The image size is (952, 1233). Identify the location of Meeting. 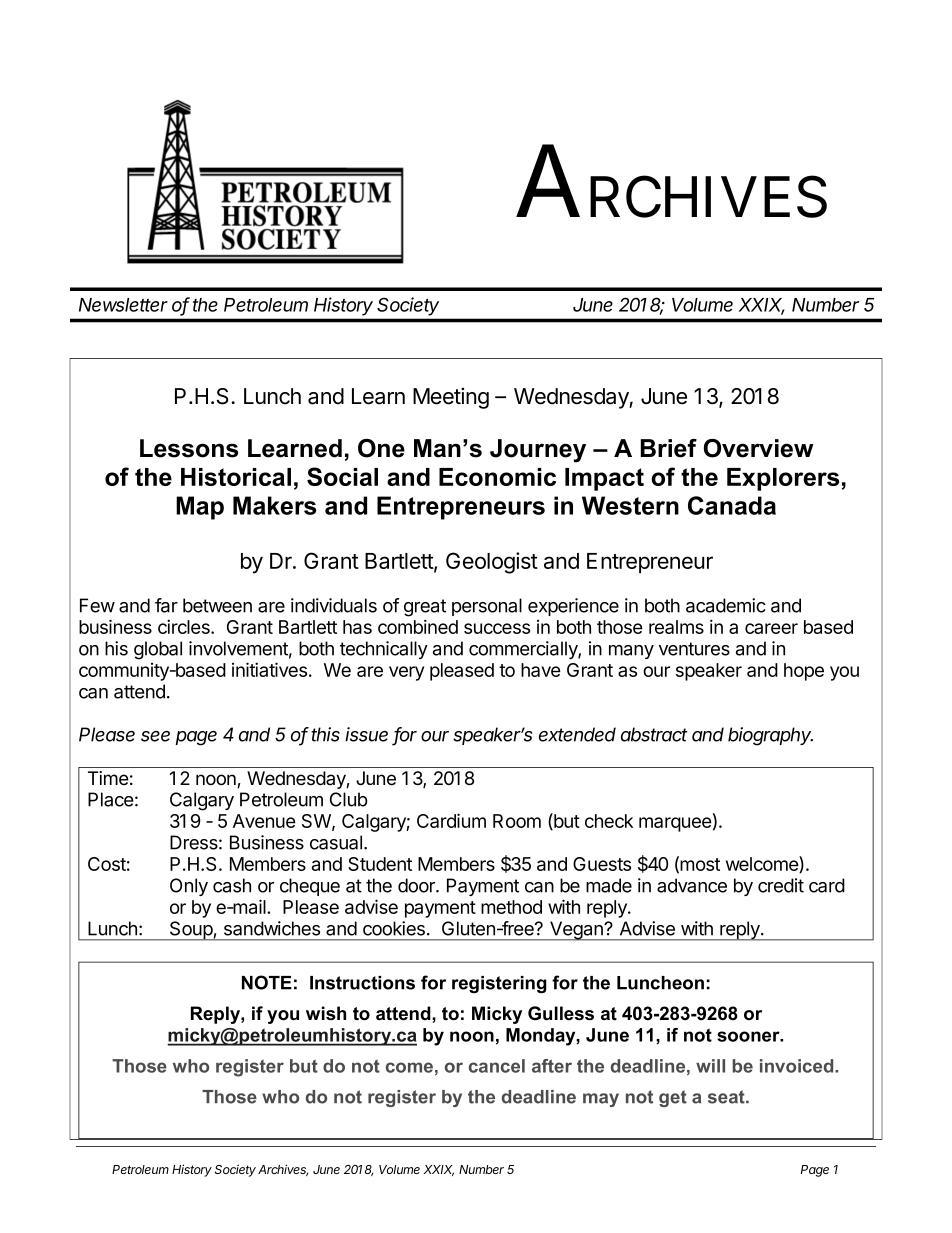
(451, 398).
